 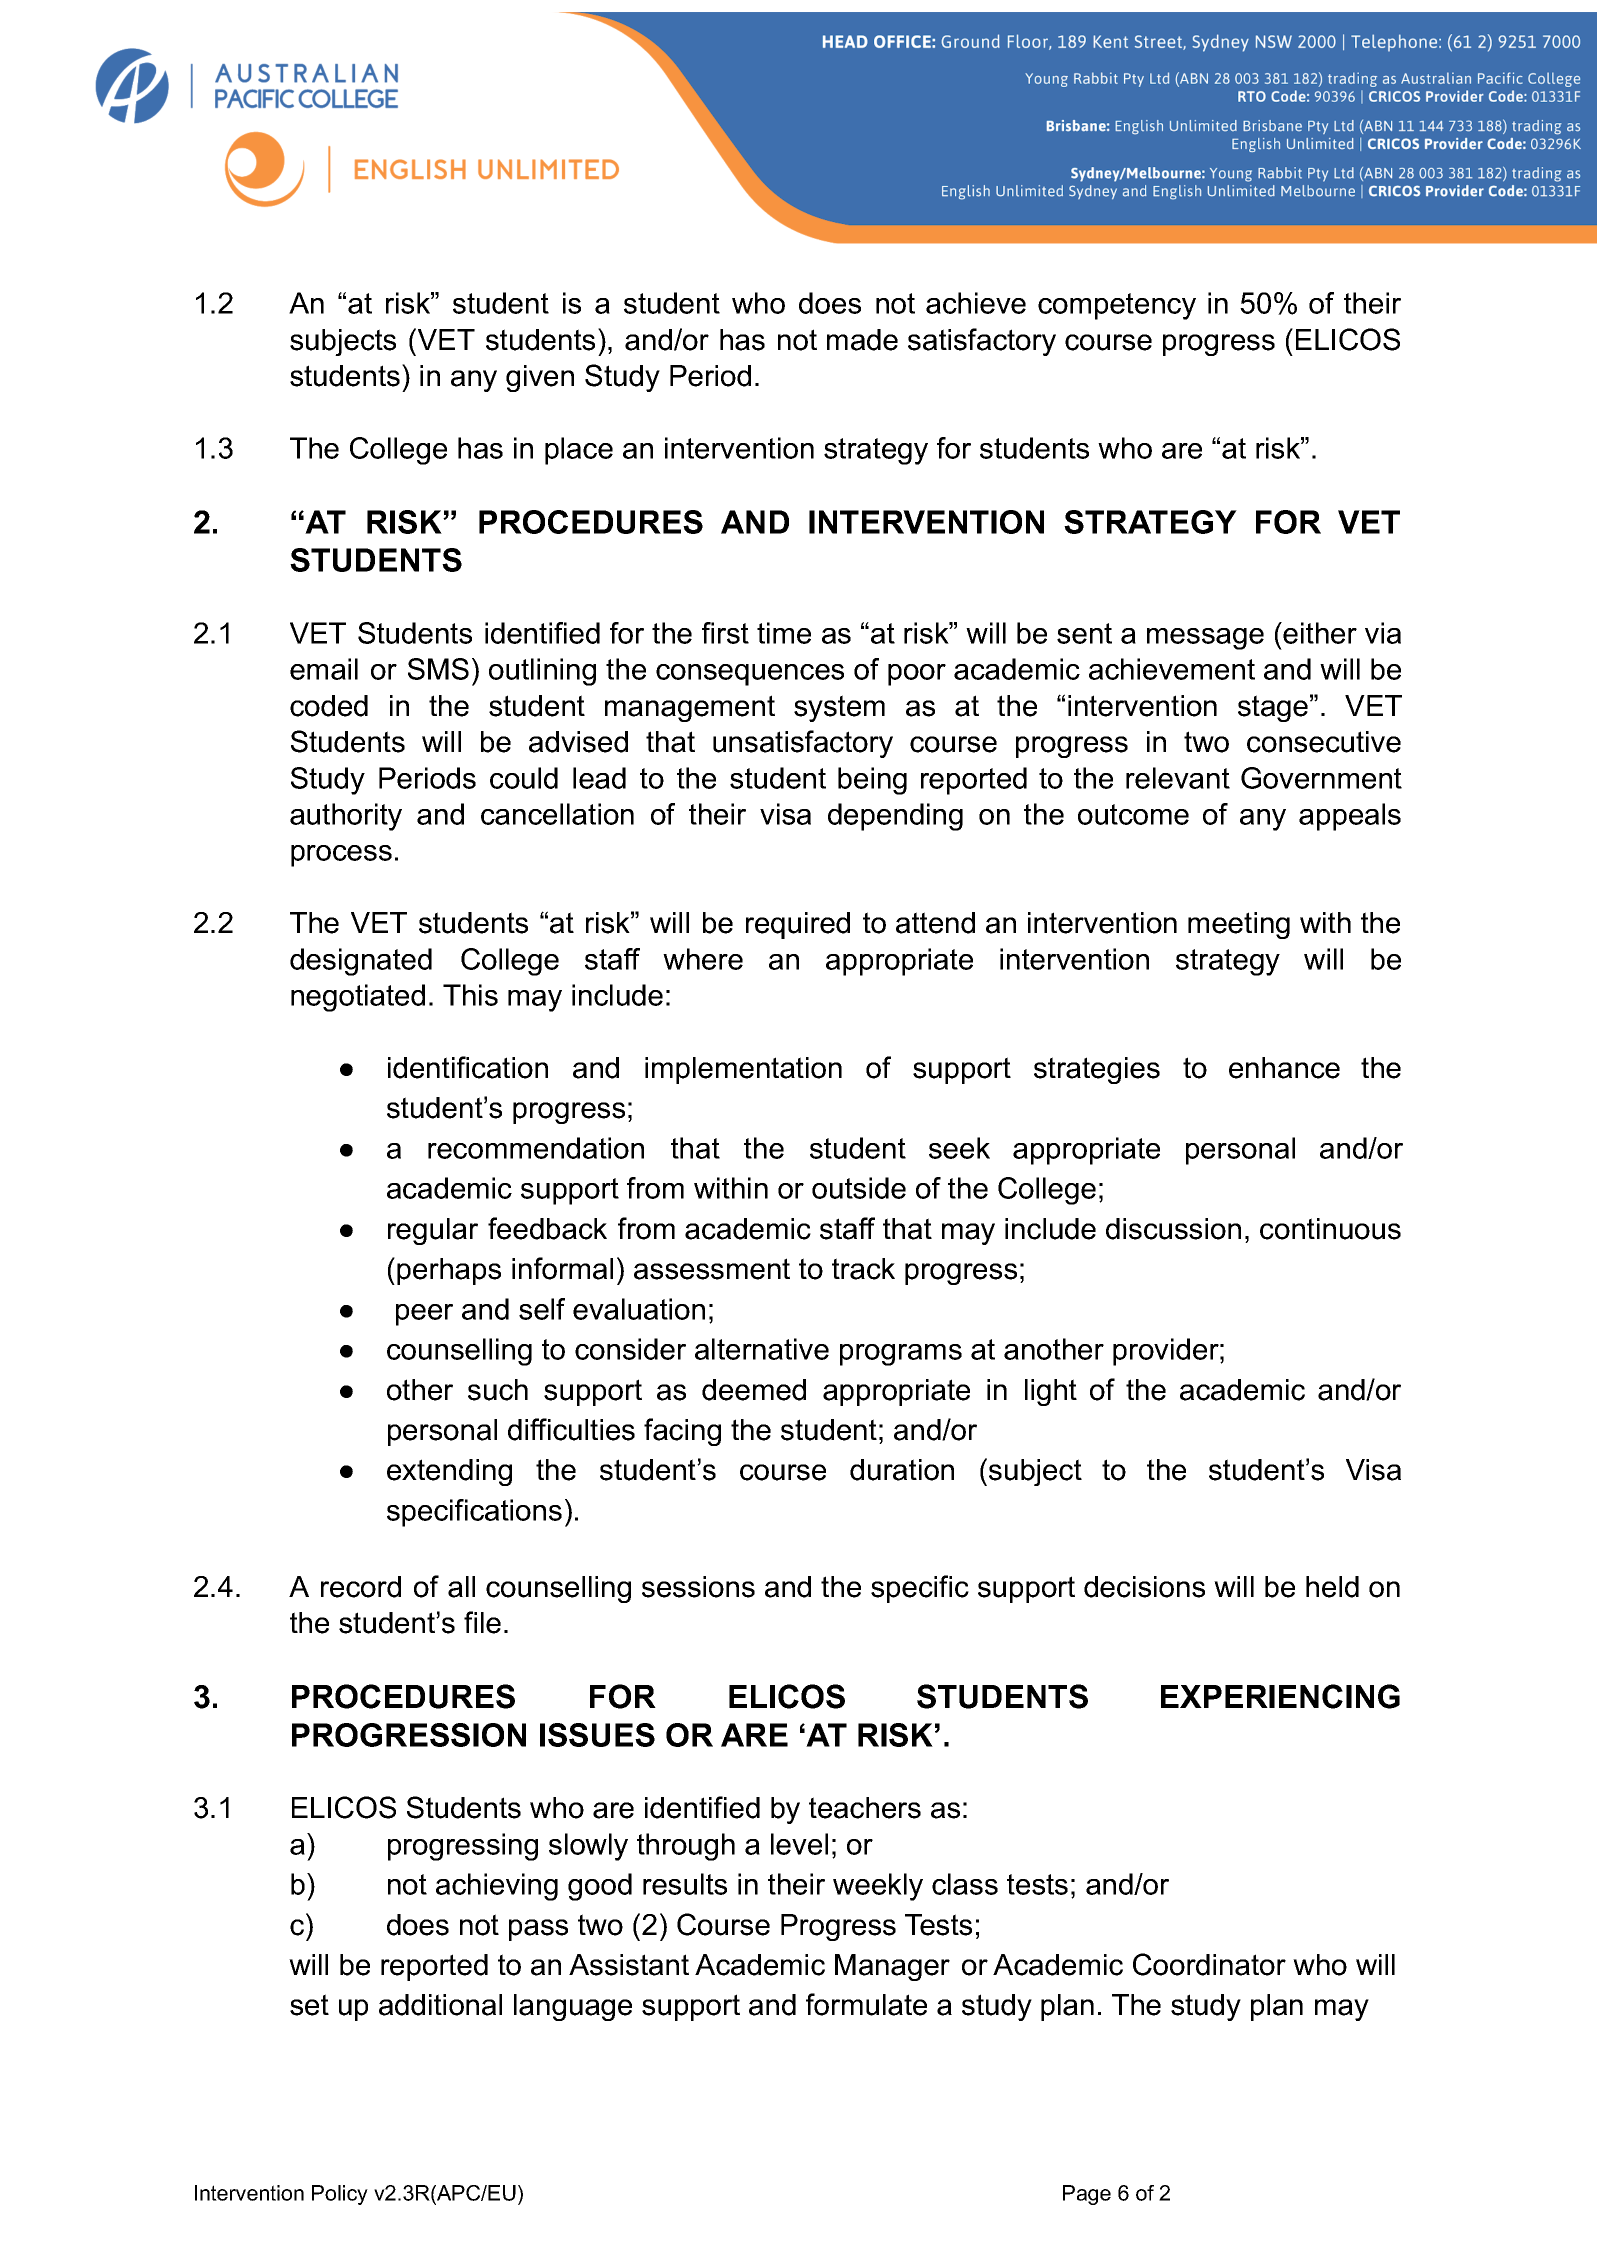 What do you see at coordinates (862, 340) in the screenshot?
I see `made` at bounding box center [862, 340].
